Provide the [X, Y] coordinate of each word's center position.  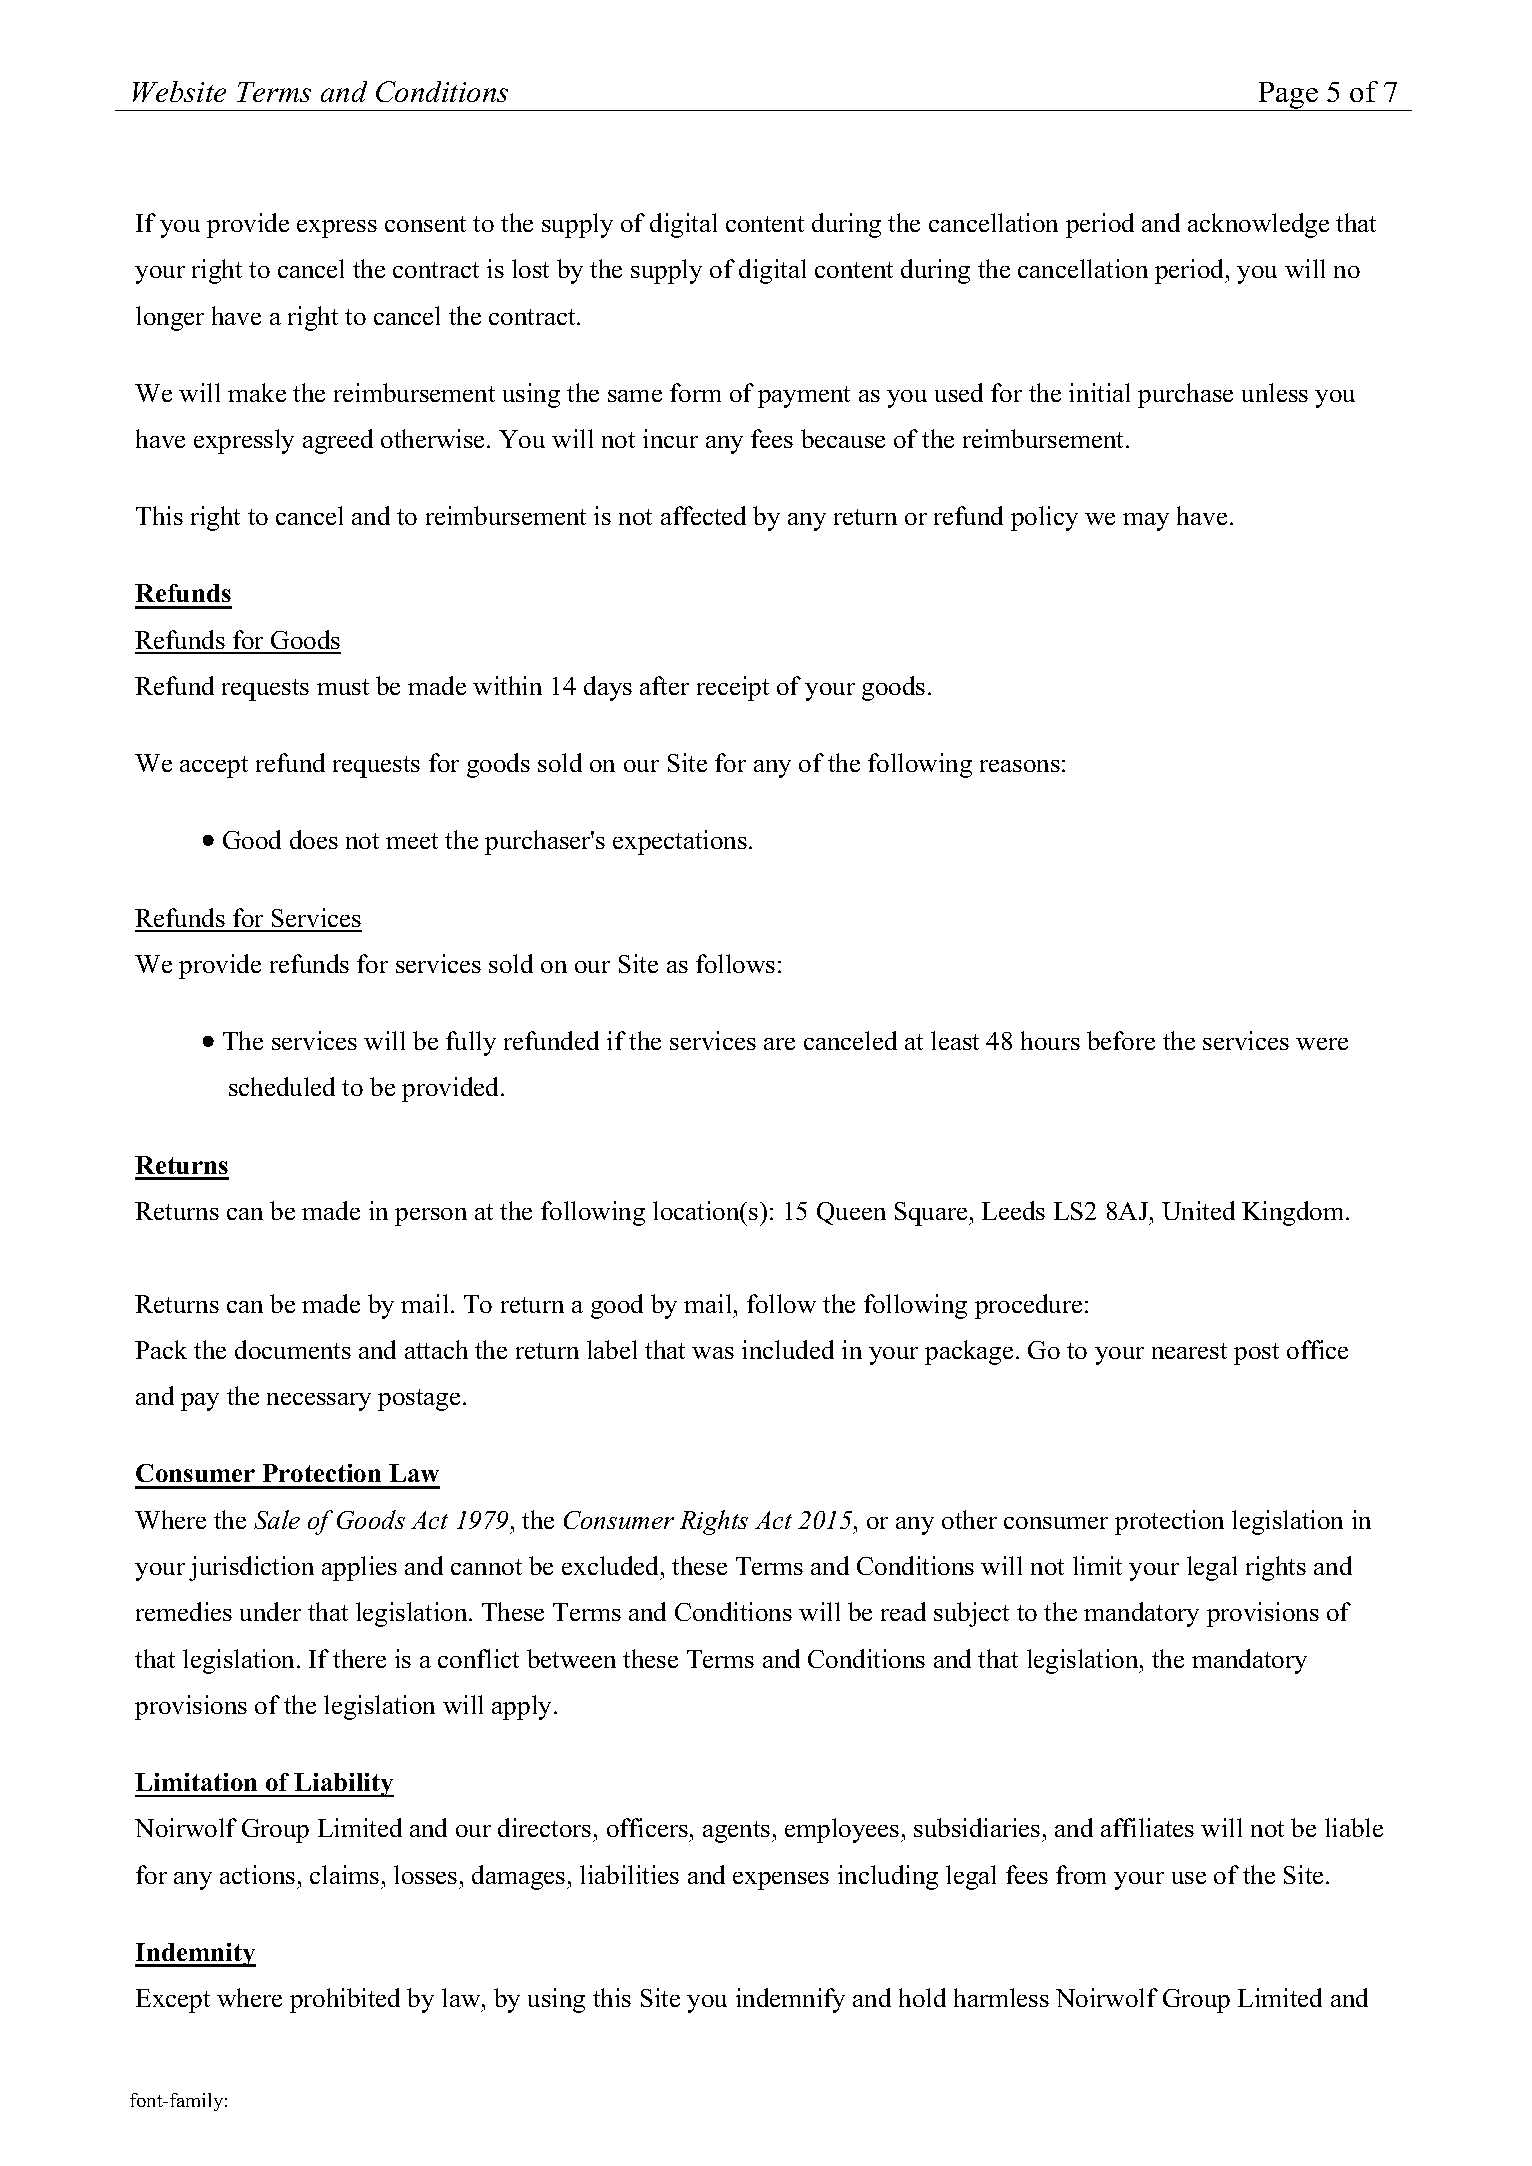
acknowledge [1258, 225]
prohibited [345, 2000]
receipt [733, 688]
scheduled [282, 1086]
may [1146, 522]
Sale [277, 1519]
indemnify [790, 2000]
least [955, 1040]
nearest [1189, 1351]
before [1121, 1040]
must [343, 687]
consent [425, 224]
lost [530, 268]
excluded [612, 1565]
